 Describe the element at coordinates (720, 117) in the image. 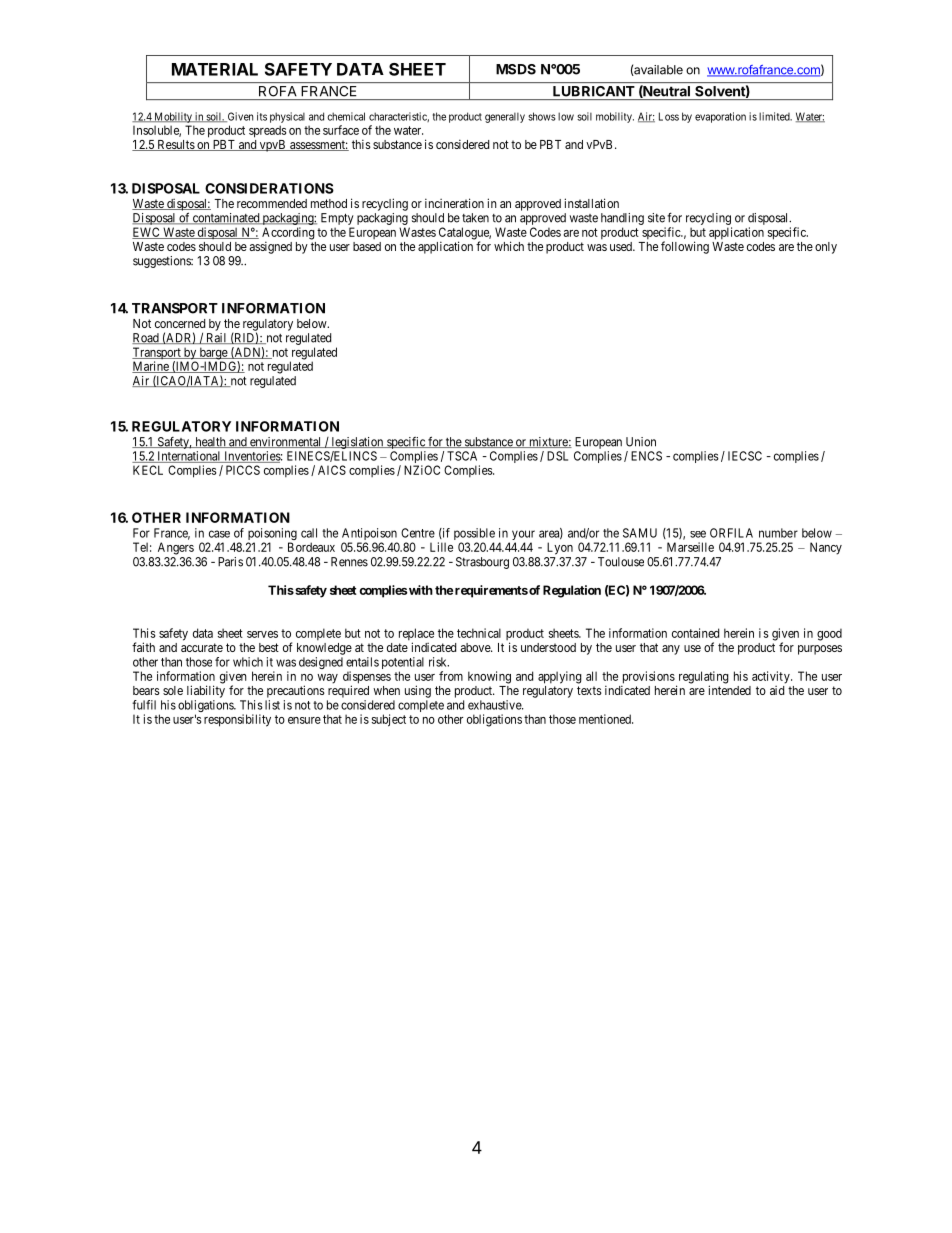

I see `evaporation` at that location.
